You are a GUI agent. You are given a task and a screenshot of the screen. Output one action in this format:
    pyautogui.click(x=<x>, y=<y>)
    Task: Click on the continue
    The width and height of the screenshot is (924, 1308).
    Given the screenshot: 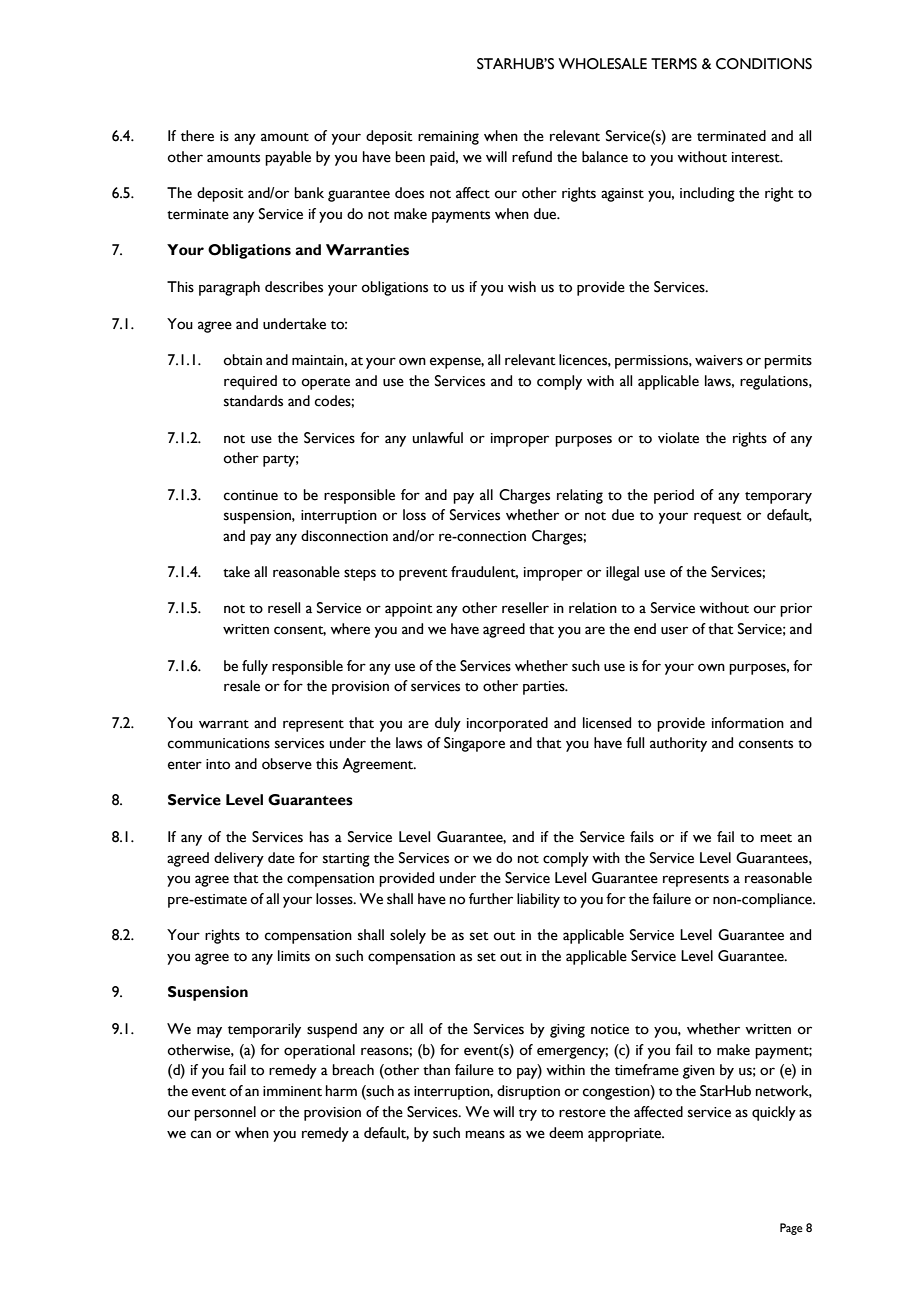 What is the action you would take?
    pyautogui.click(x=251, y=495)
